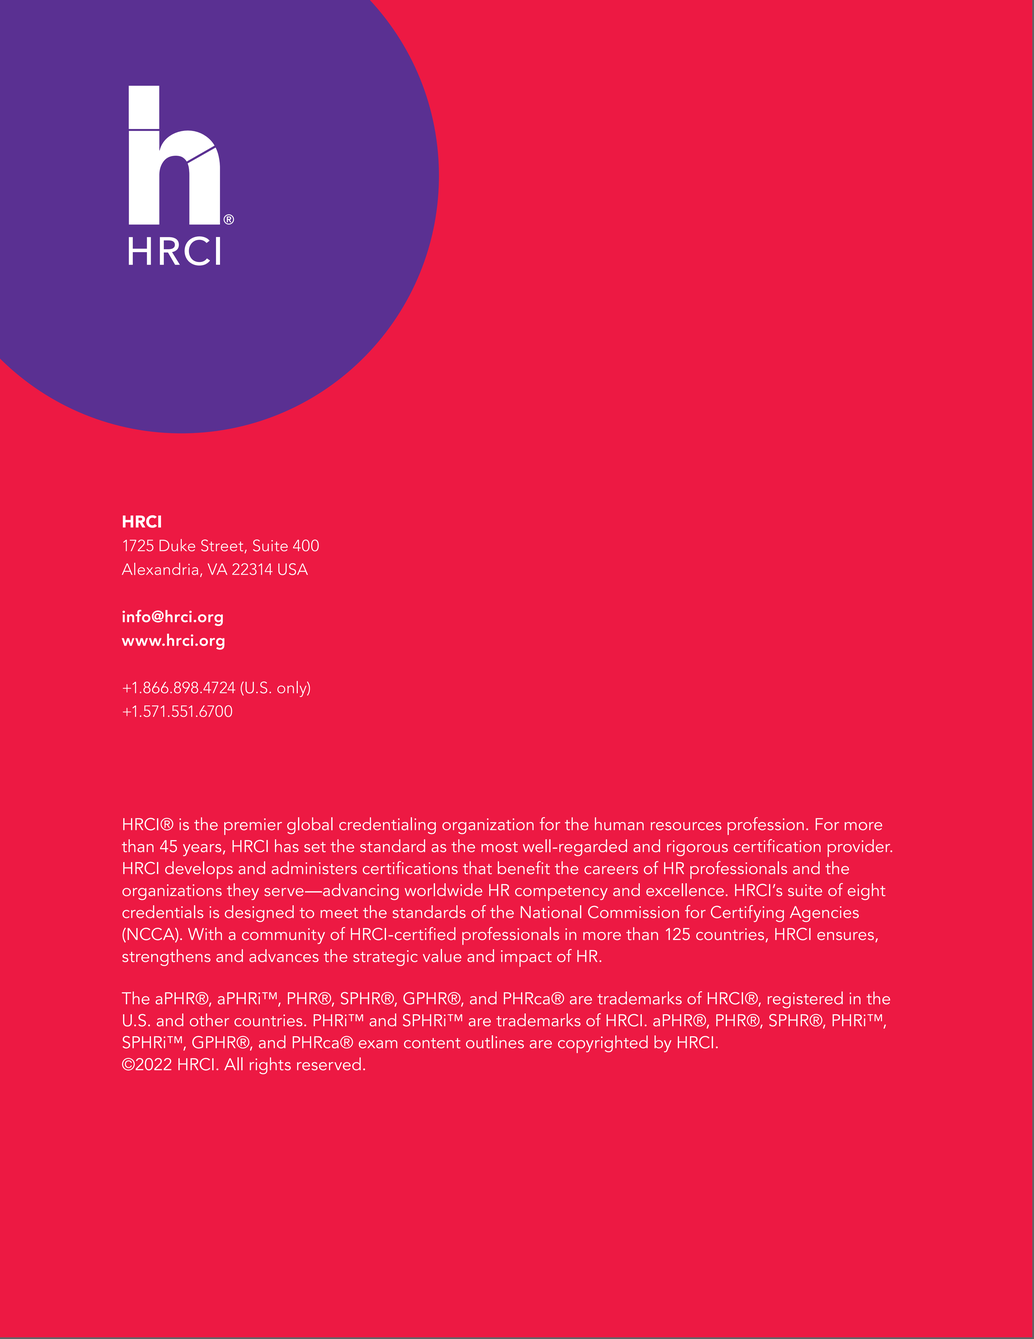  Describe the element at coordinates (161, 570) in the screenshot. I see `Alexandria` at that location.
